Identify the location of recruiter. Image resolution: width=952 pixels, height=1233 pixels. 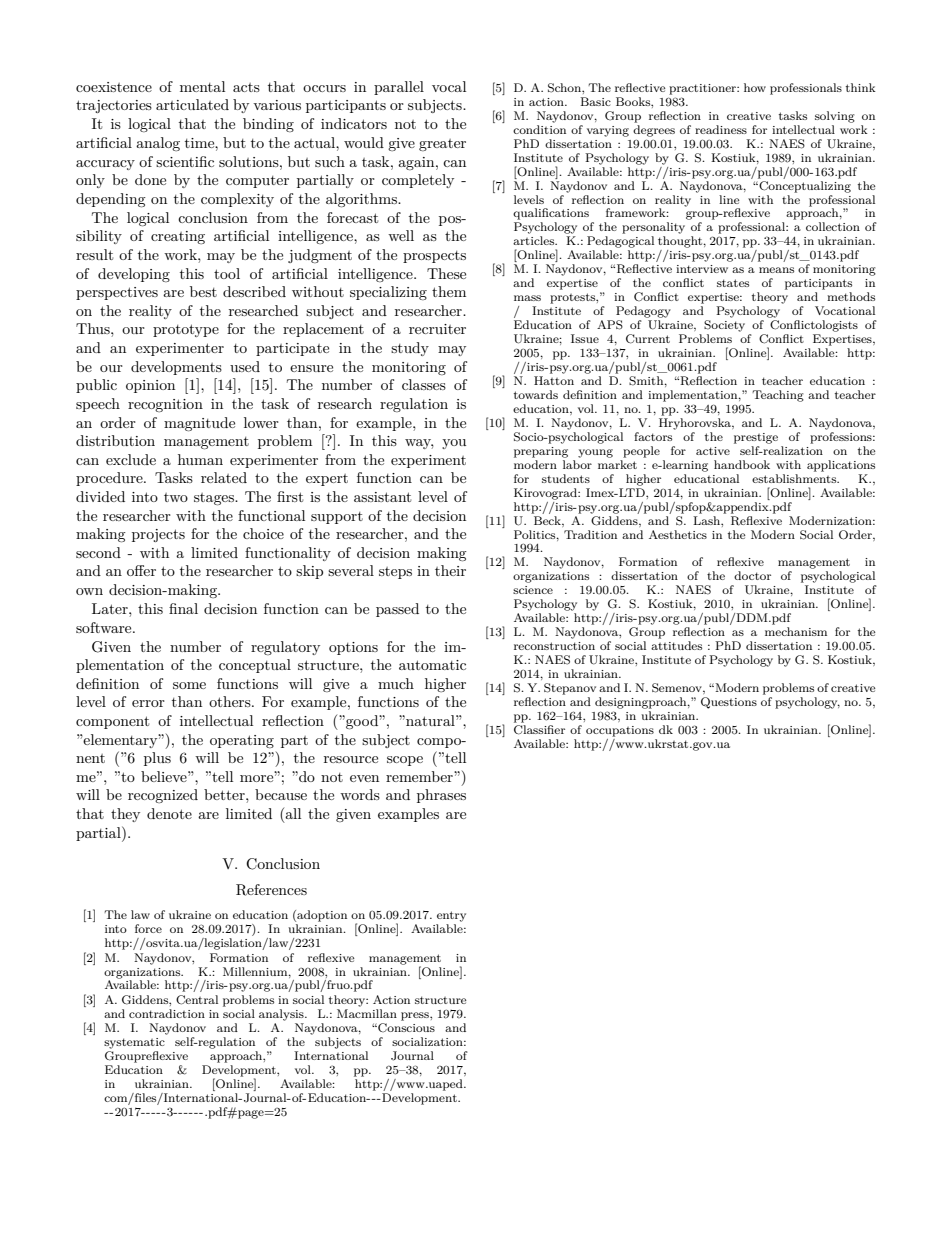
(437, 329).
